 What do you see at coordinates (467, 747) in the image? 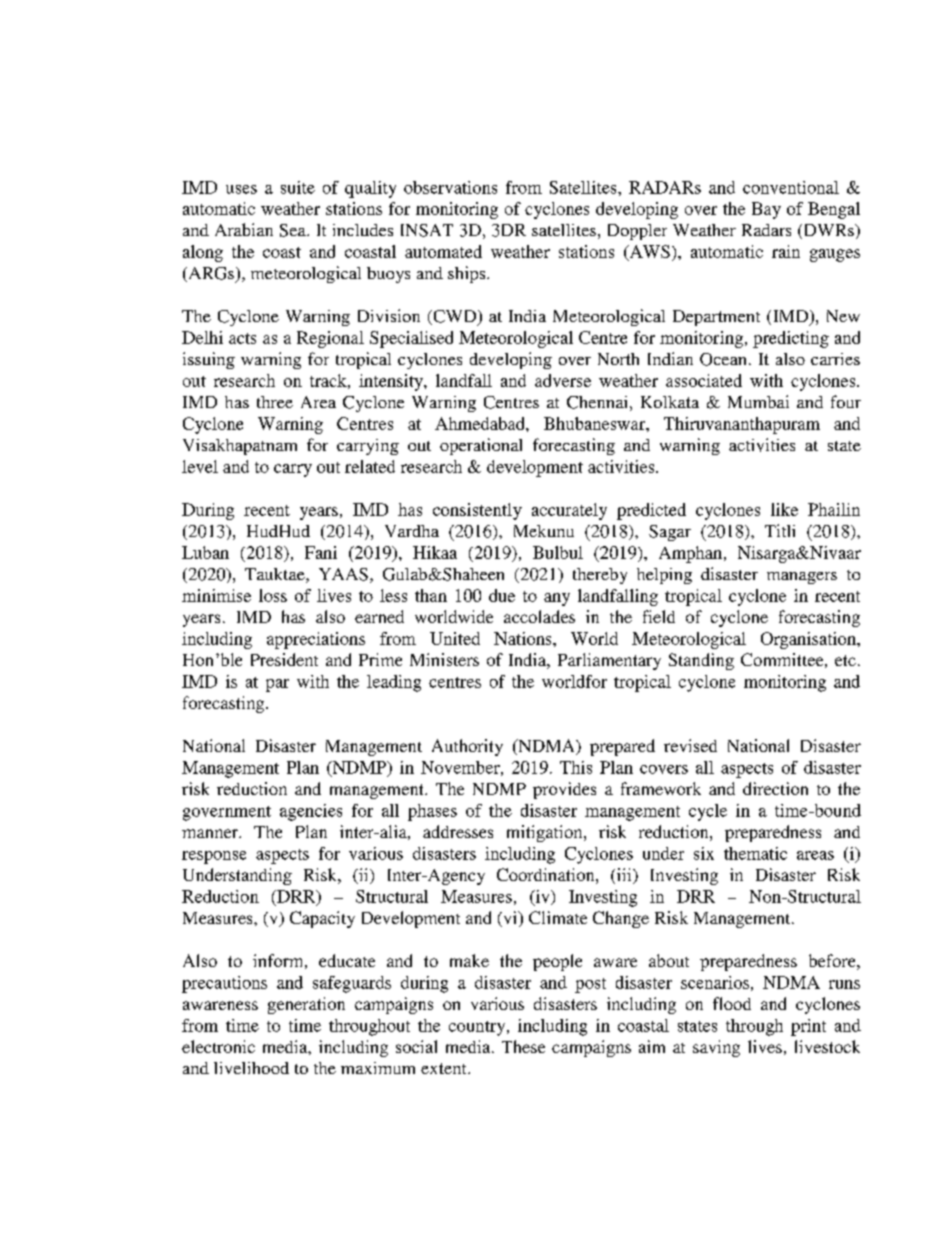
I see `Authority` at bounding box center [467, 747].
